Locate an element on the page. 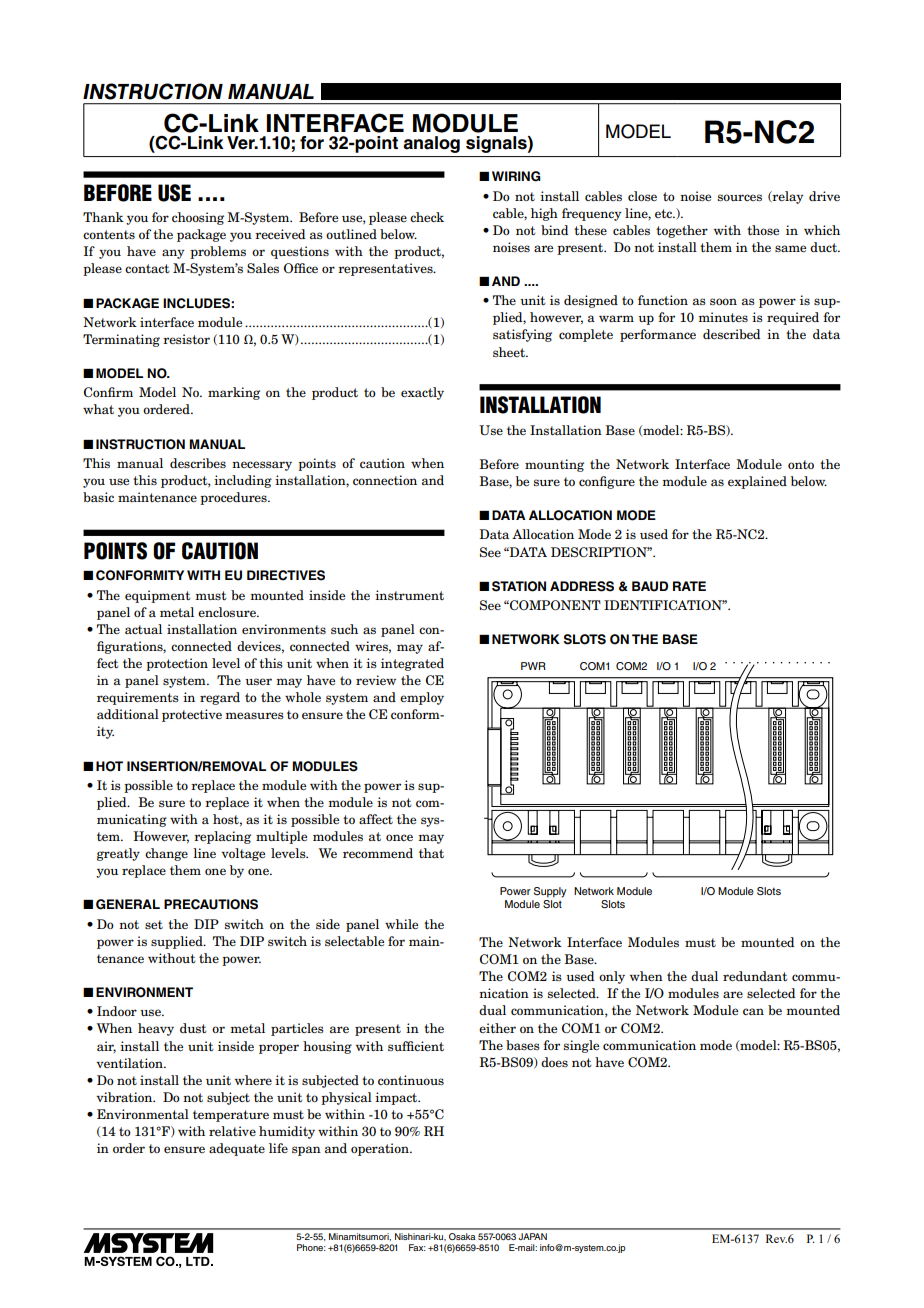  sources is located at coordinates (740, 197).
